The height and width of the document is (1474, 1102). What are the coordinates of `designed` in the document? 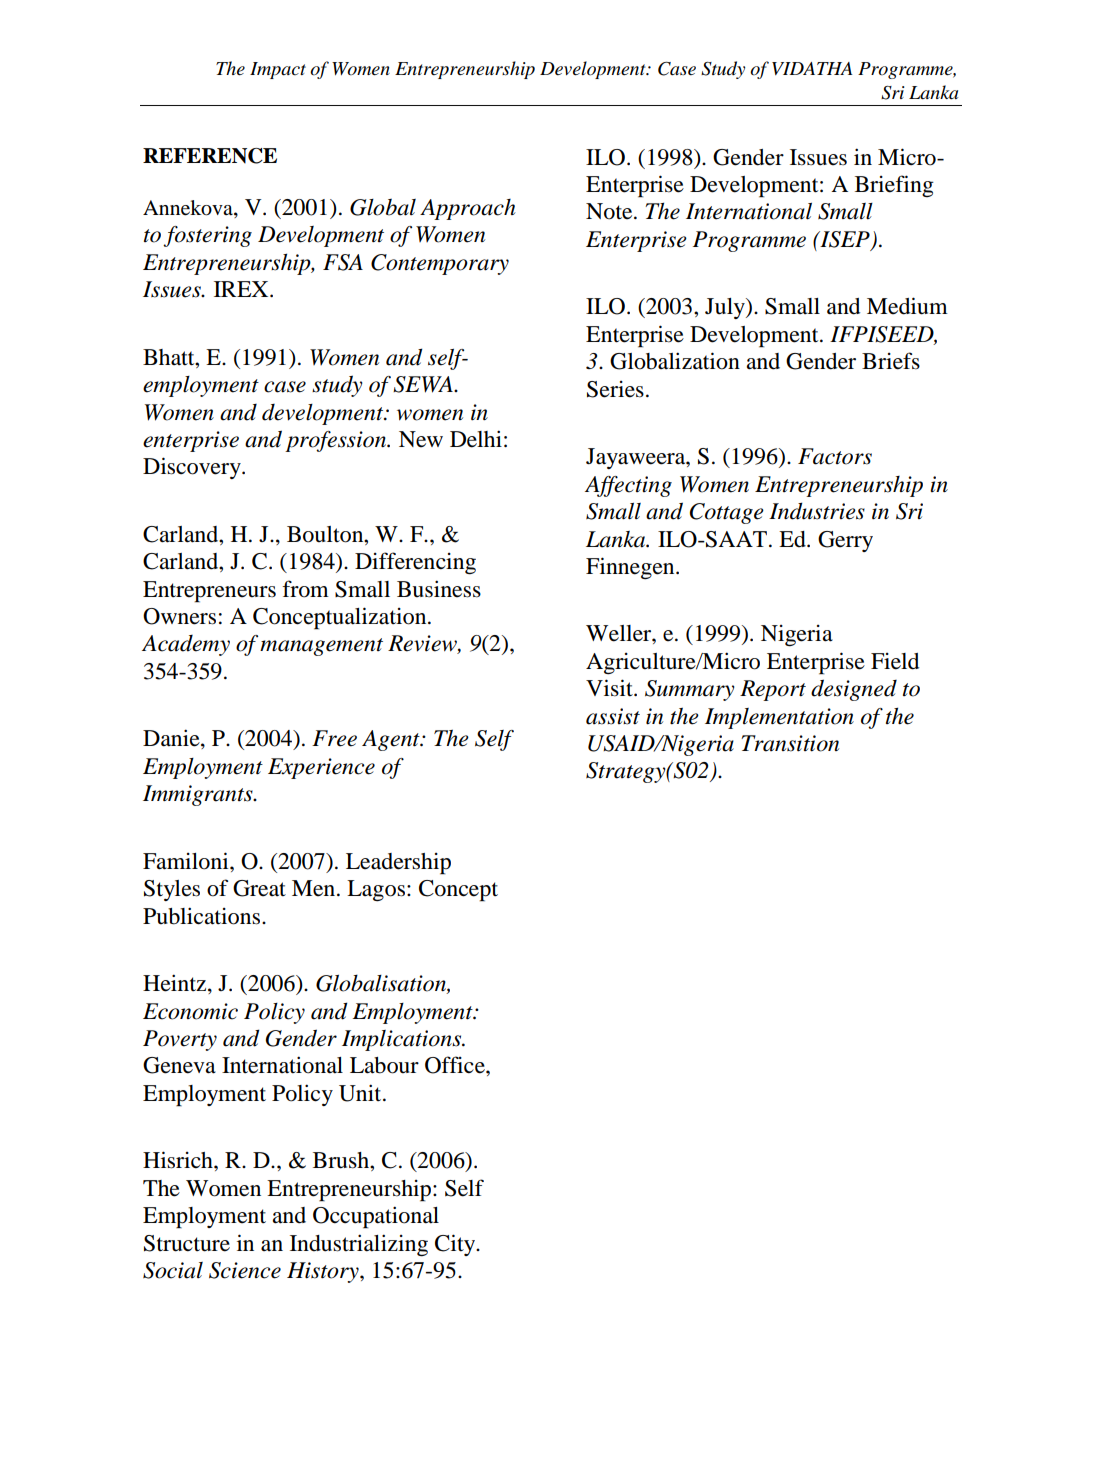 It's located at (854, 690).
